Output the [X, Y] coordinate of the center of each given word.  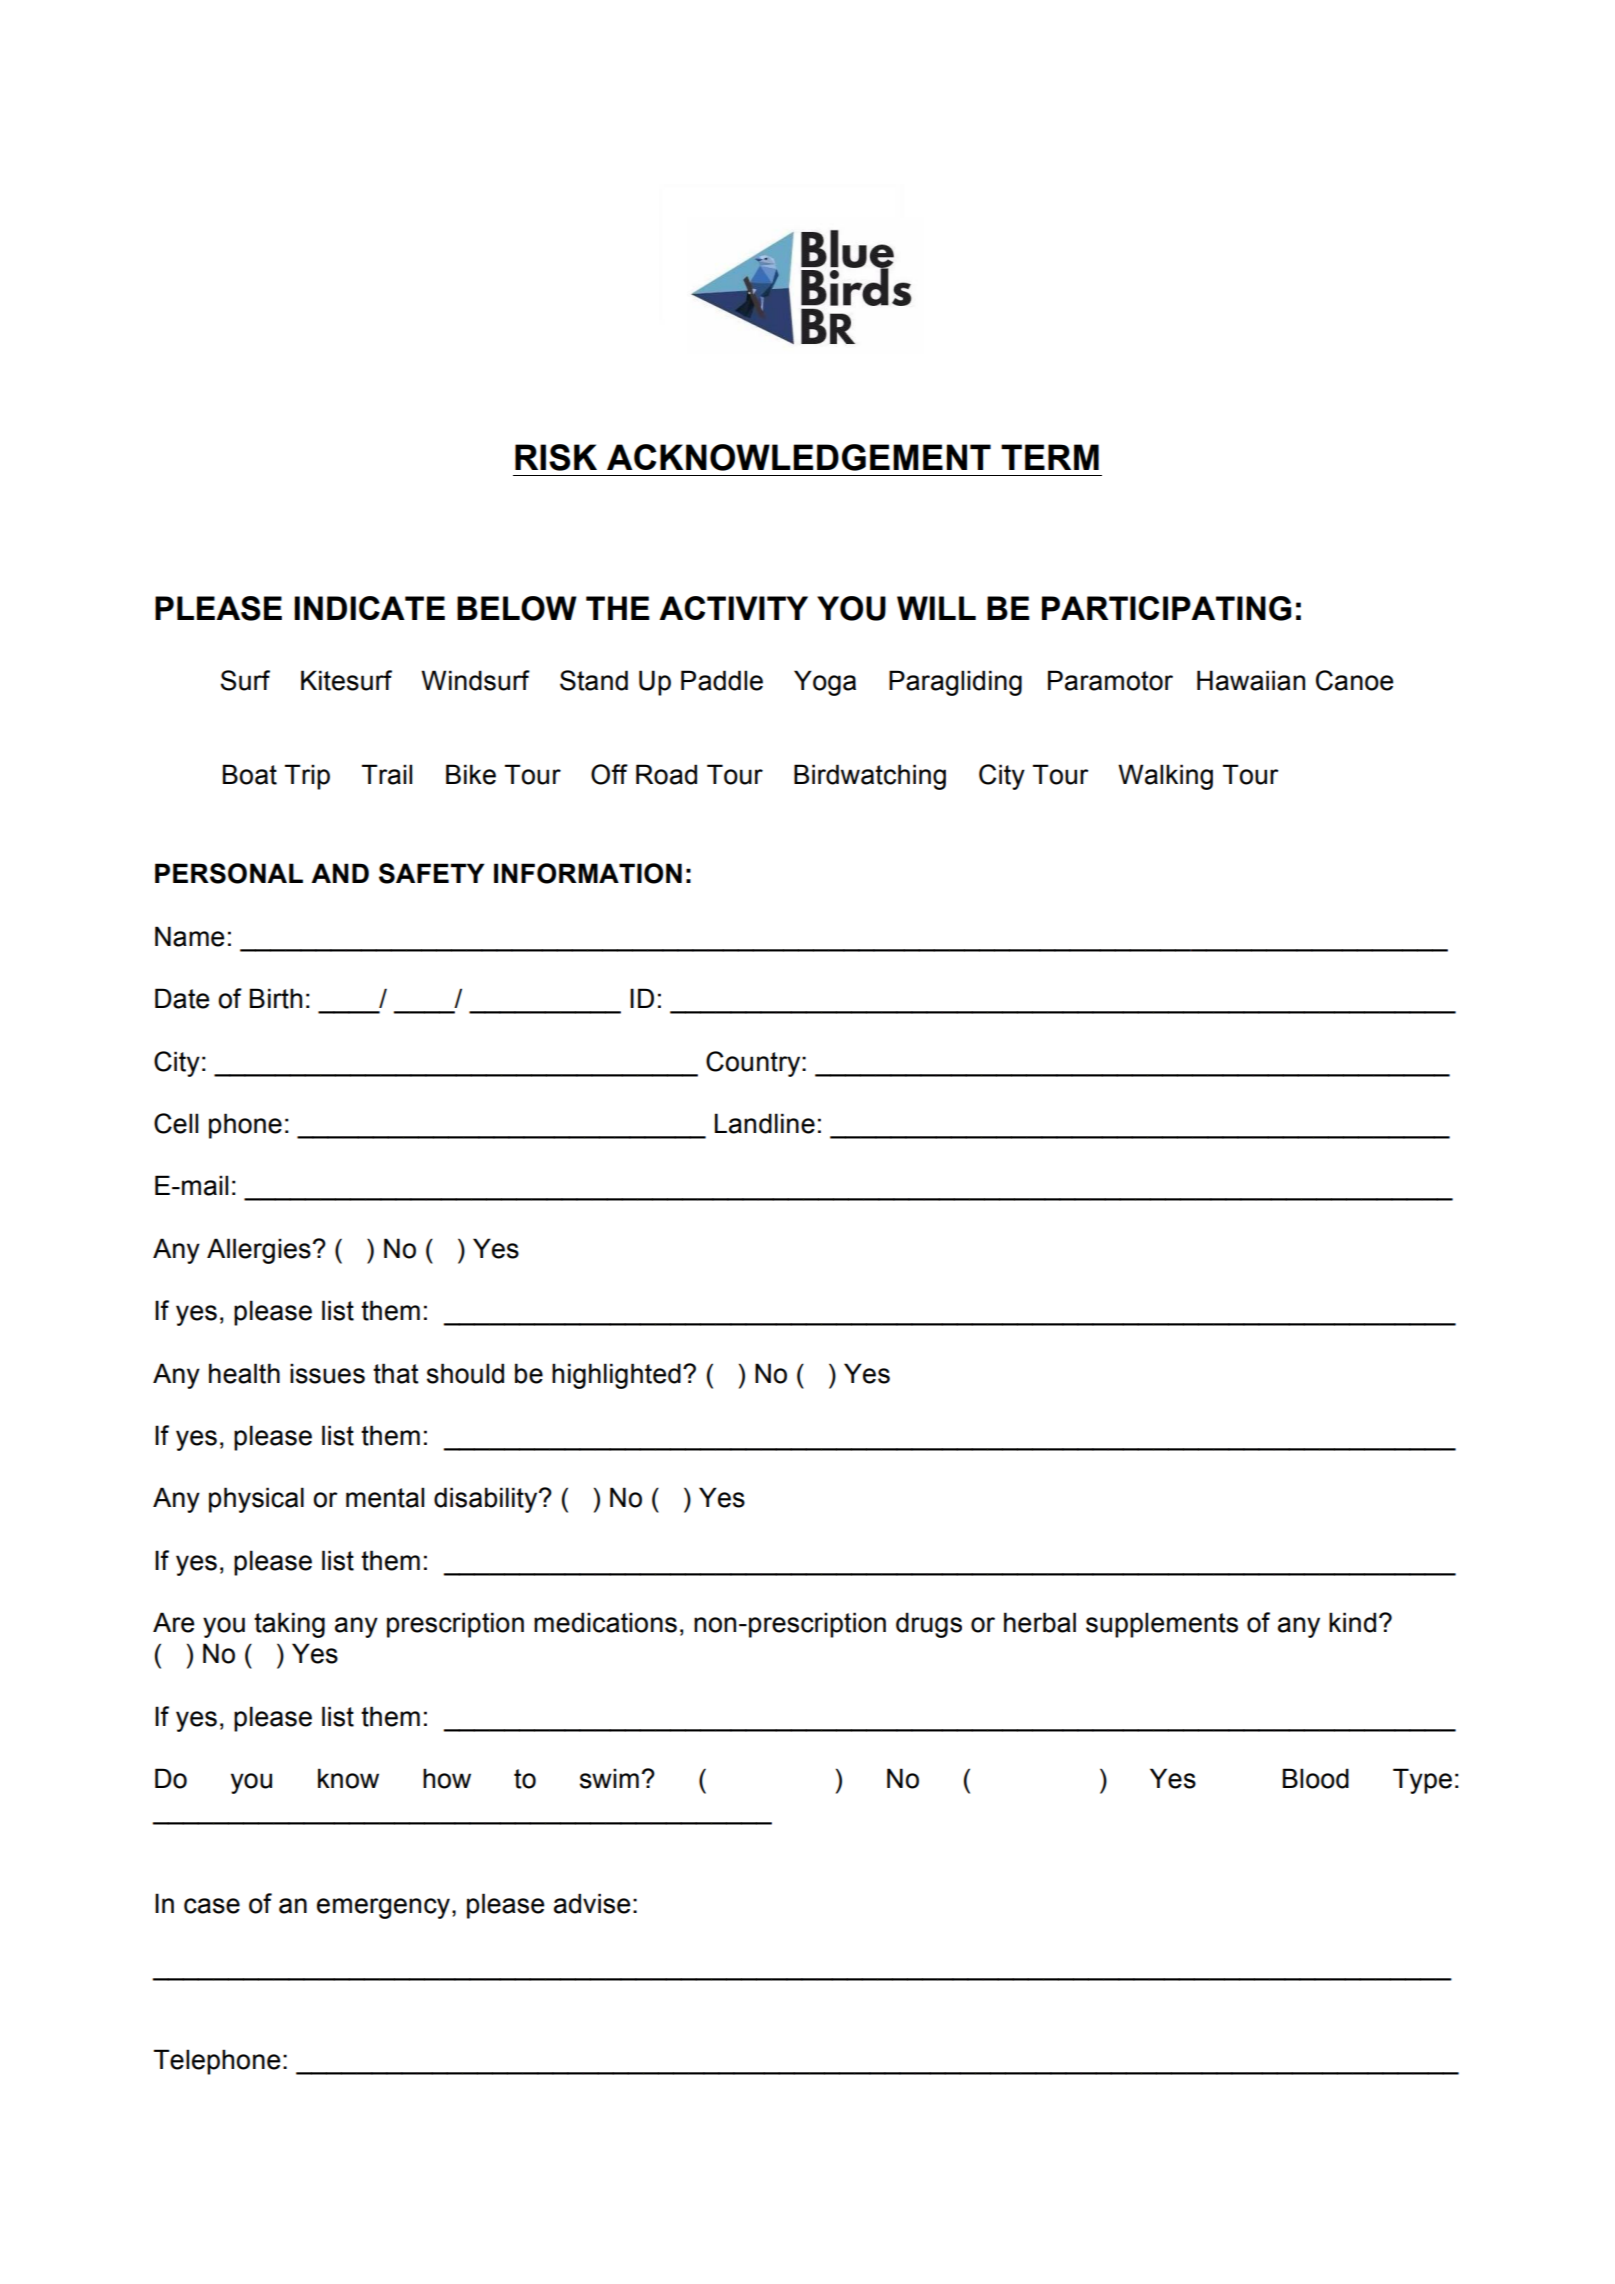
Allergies [259, 1251]
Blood [1316, 1778]
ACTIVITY [733, 608]
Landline [765, 1123]
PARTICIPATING [1166, 608]
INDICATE [369, 608]
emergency [385, 1908]
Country [754, 1064]
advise [592, 1903]
